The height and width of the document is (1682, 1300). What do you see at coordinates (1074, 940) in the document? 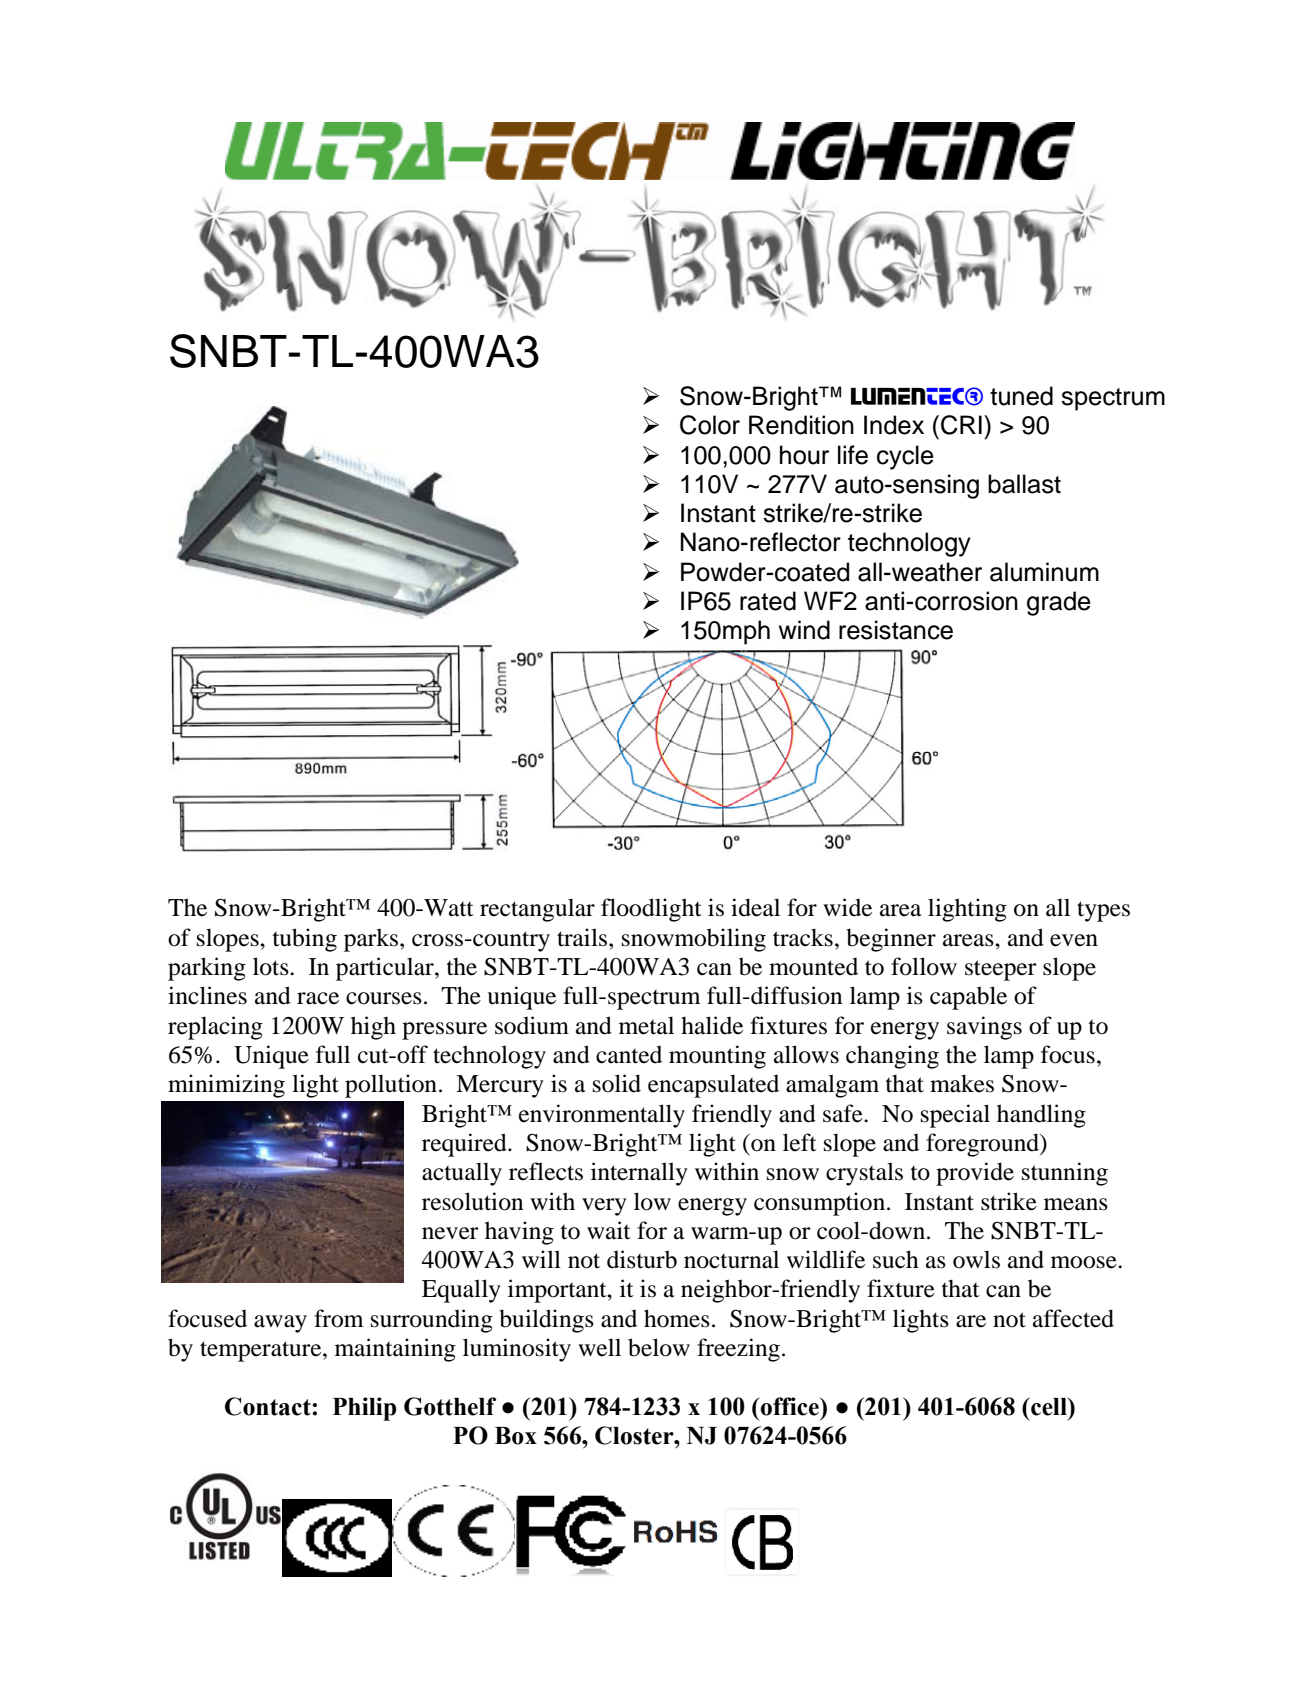
I see `even` at bounding box center [1074, 940].
